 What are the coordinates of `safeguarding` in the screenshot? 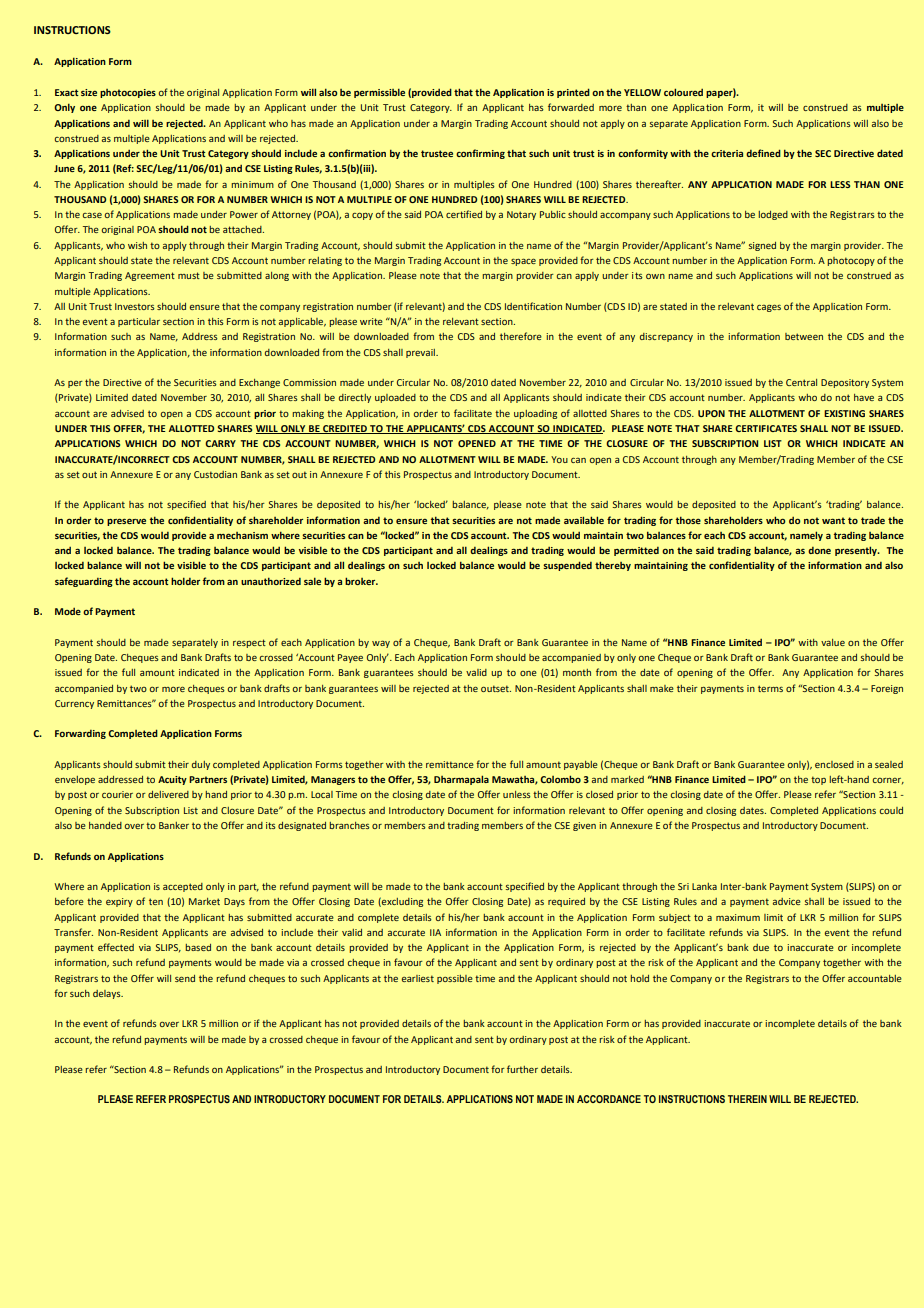 It's located at (84, 582).
